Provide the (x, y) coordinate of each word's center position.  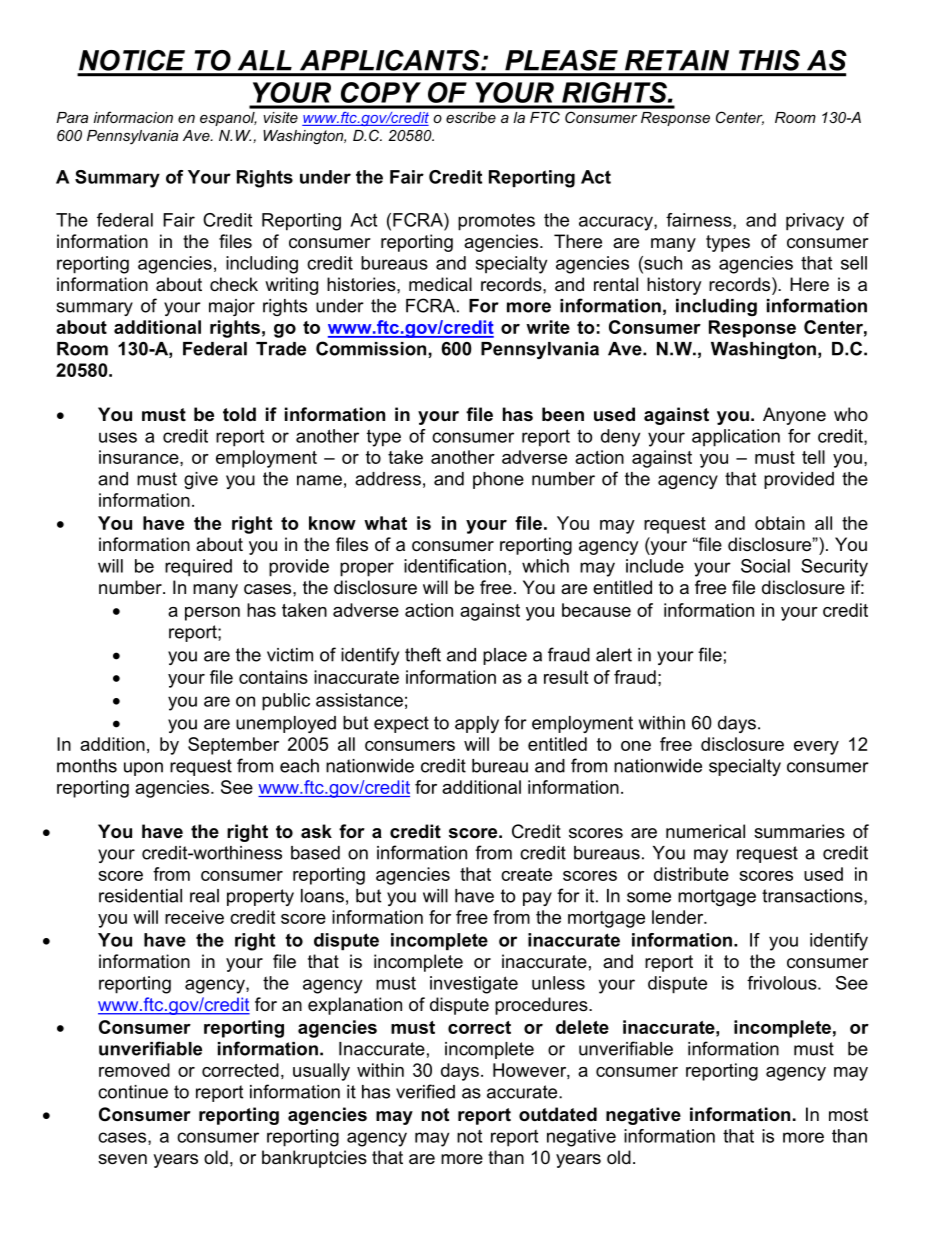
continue (133, 1092)
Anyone (794, 416)
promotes (496, 222)
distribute (691, 874)
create (526, 874)
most (848, 1115)
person (212, 614)
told (239, 414)
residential (140, 896)
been (563, 414)
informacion (133, 117)
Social (765, 566)
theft (423, 654)
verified (425, 1091)
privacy (815, 222)
